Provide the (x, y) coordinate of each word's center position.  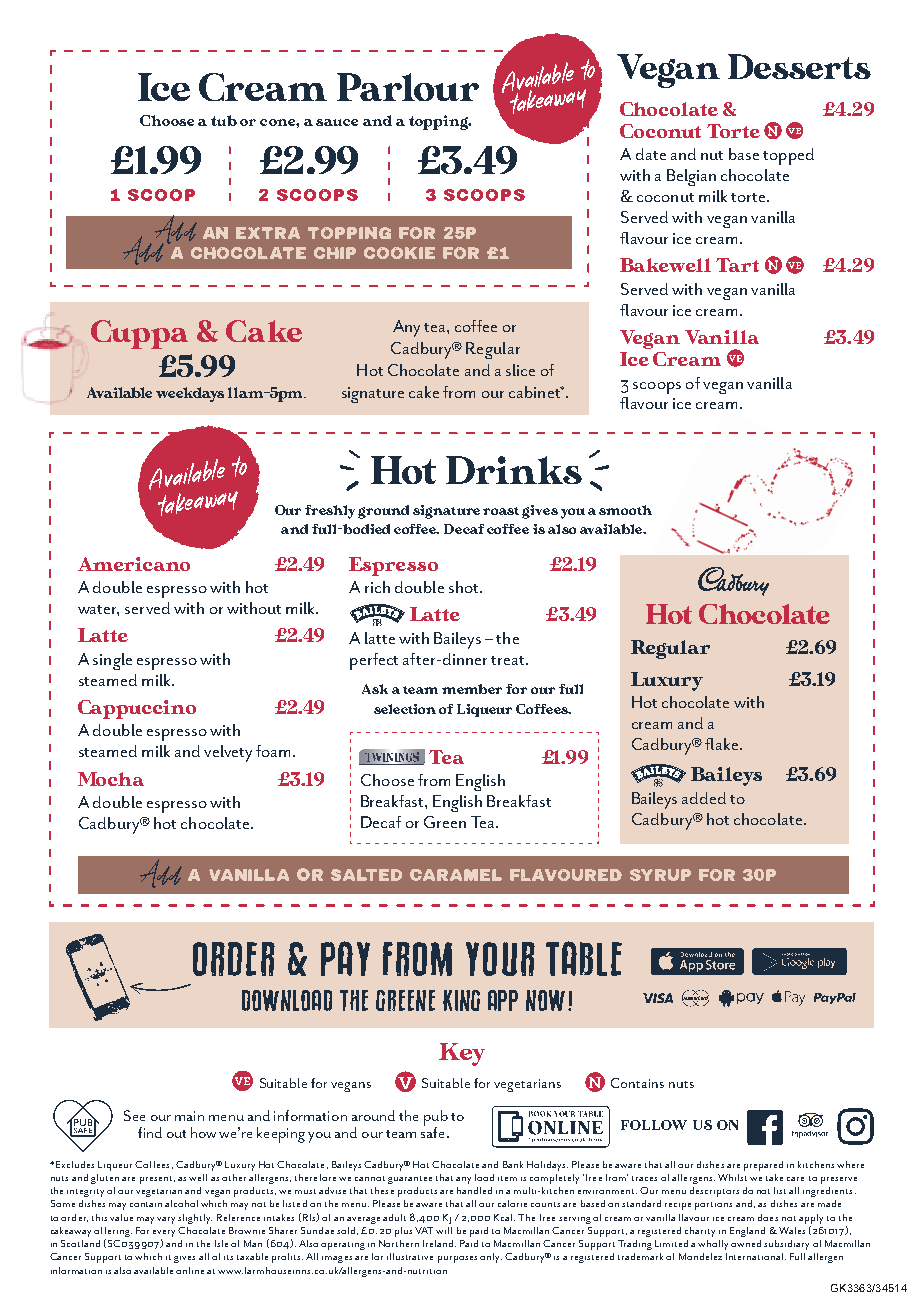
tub (224, 120)
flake (723, 744)
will (444, 1230)
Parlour (408, 87)
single (112, 661)
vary (166, 1220)
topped (788, 156)
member (472, 689)
